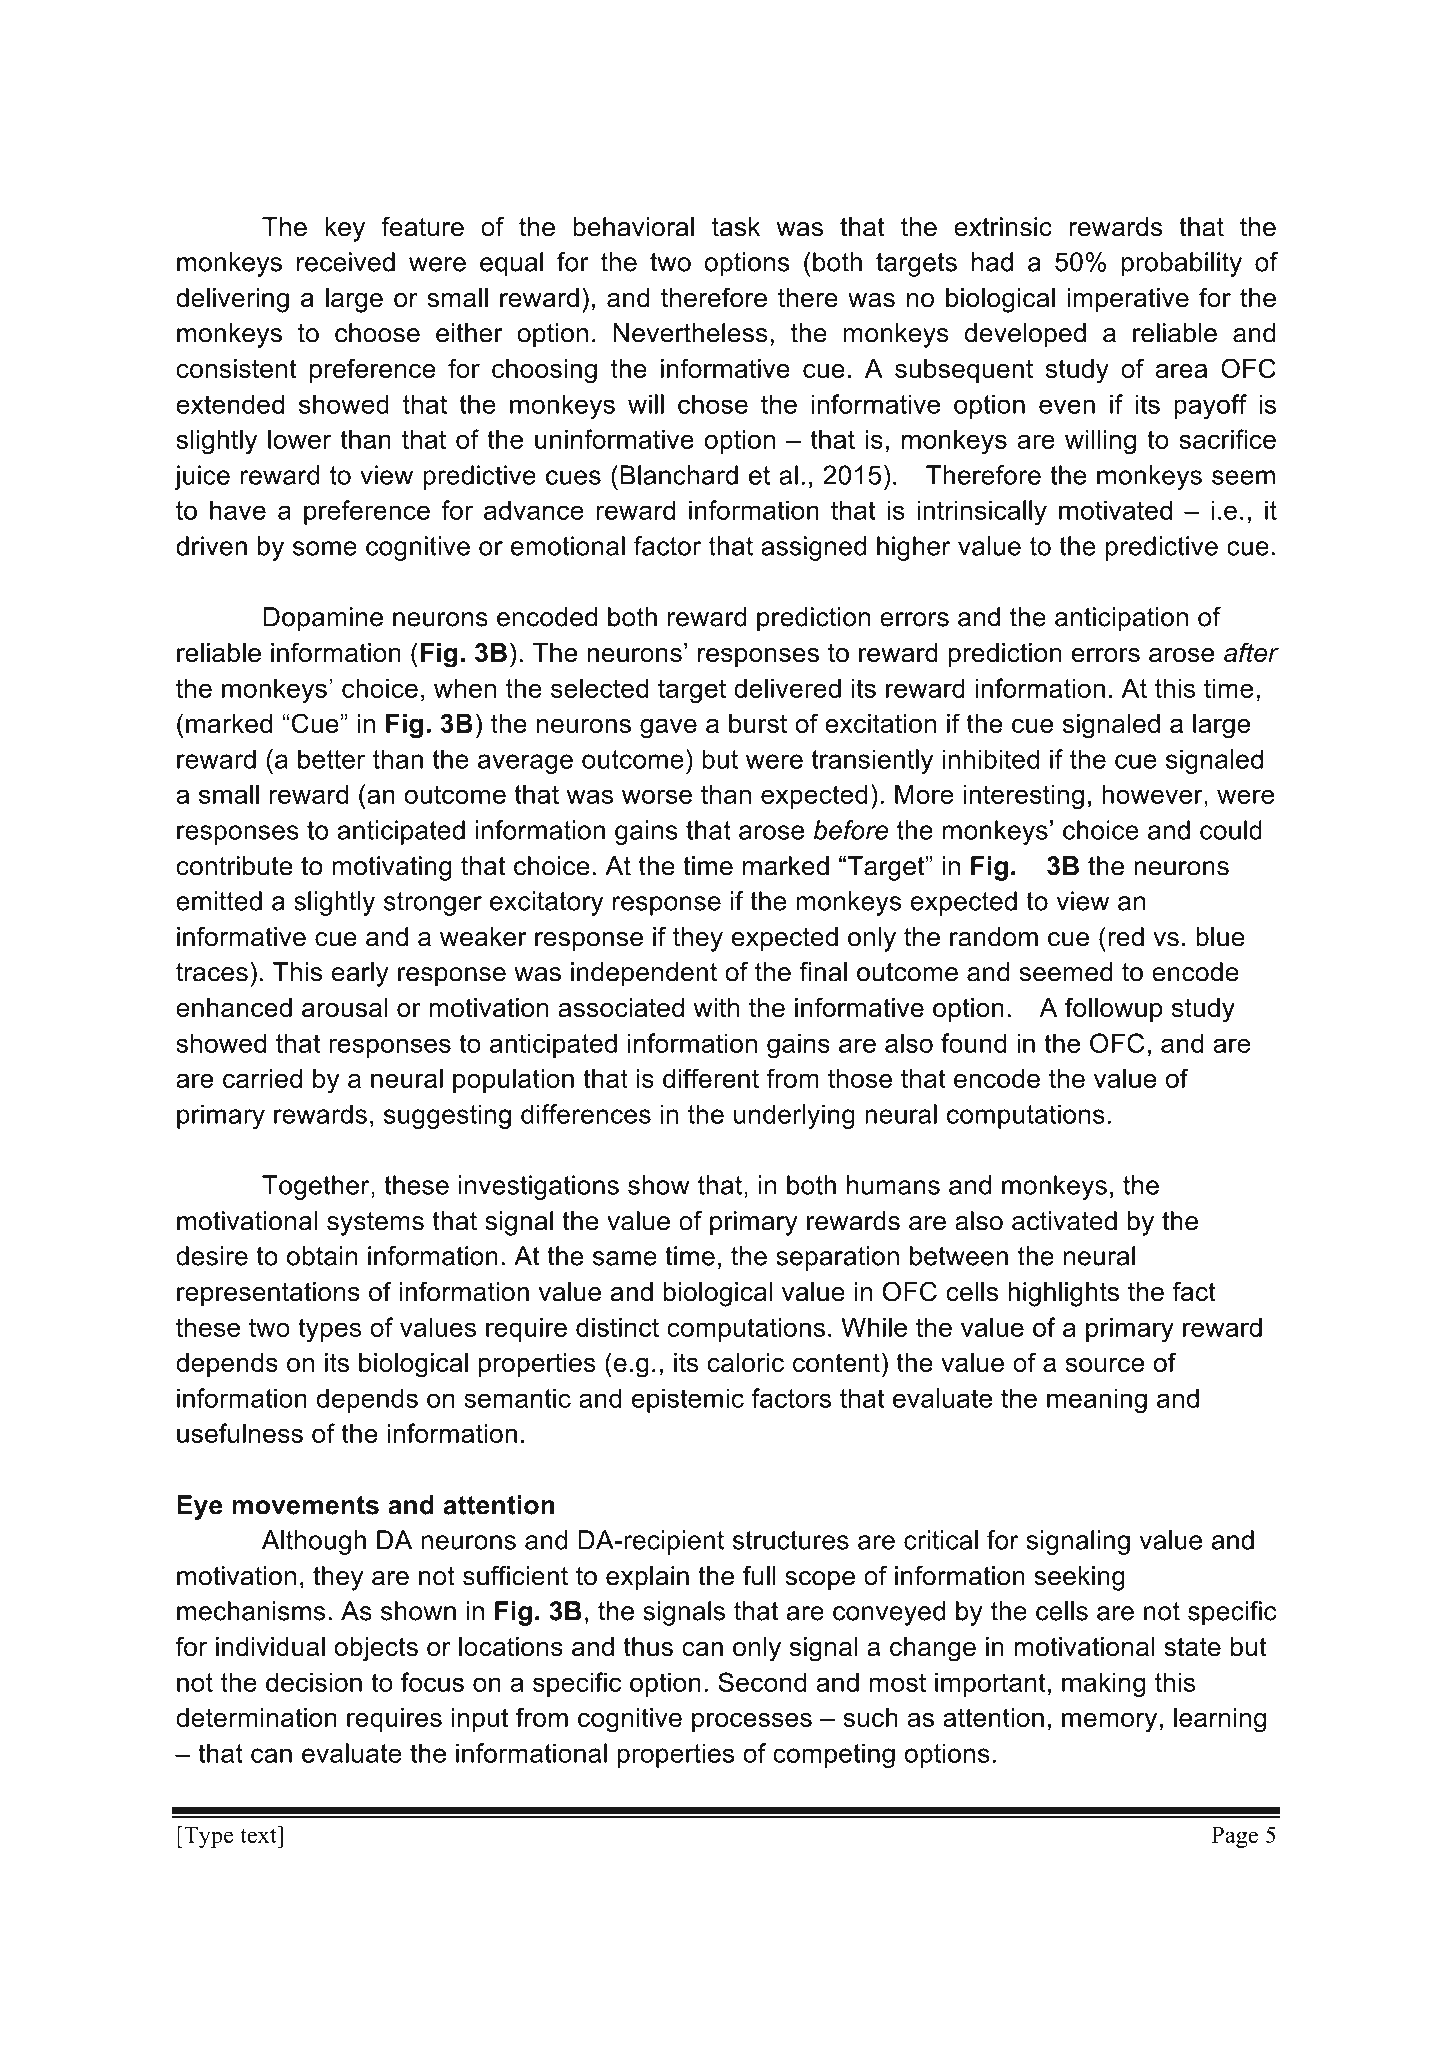 This screenshot has width=1452, height=2055. Describe the element at coordinates (752, 1722) in the screenshot. I see `processes` at that location.
